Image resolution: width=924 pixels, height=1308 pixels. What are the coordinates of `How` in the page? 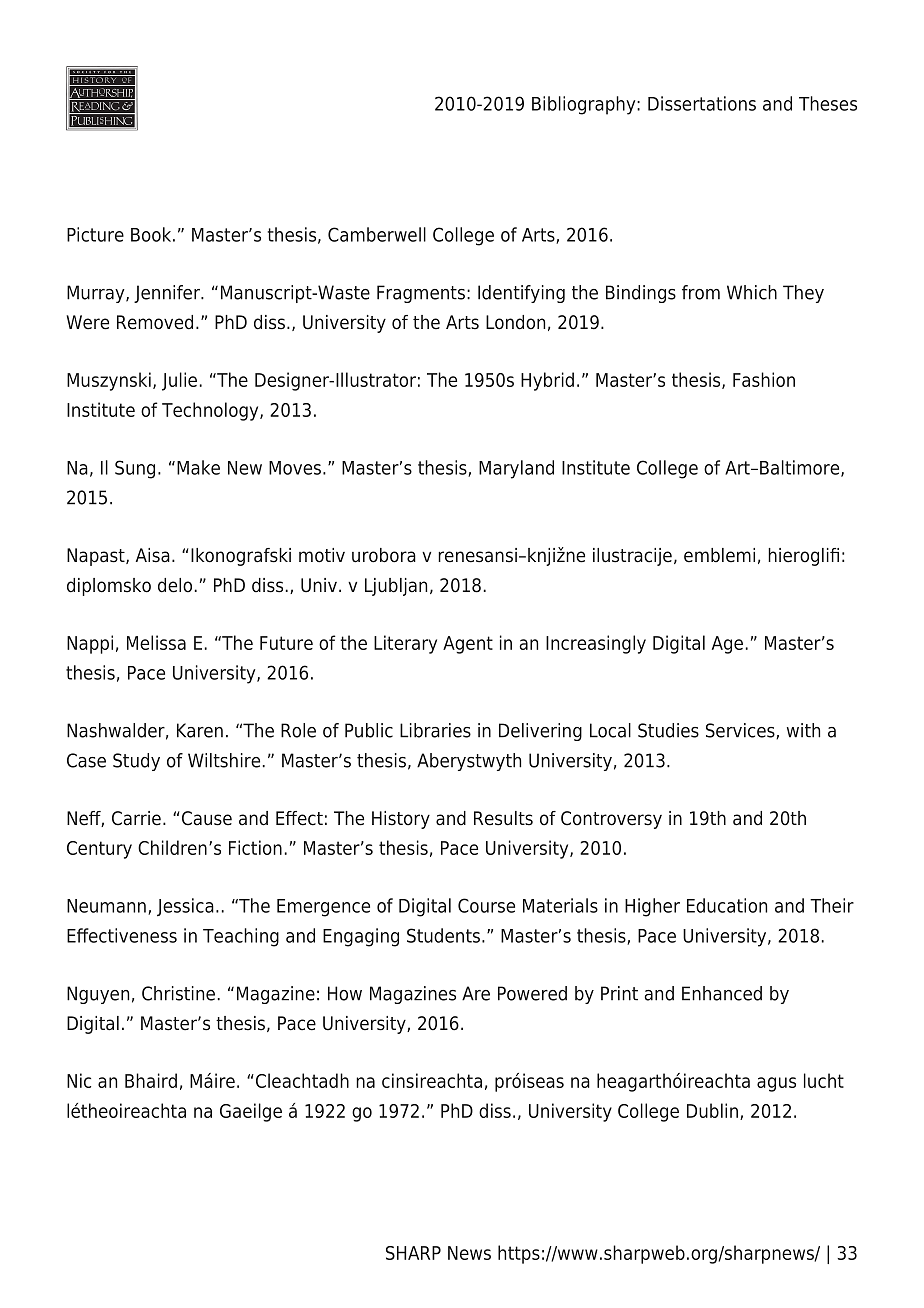 It's located at (345, 993).
